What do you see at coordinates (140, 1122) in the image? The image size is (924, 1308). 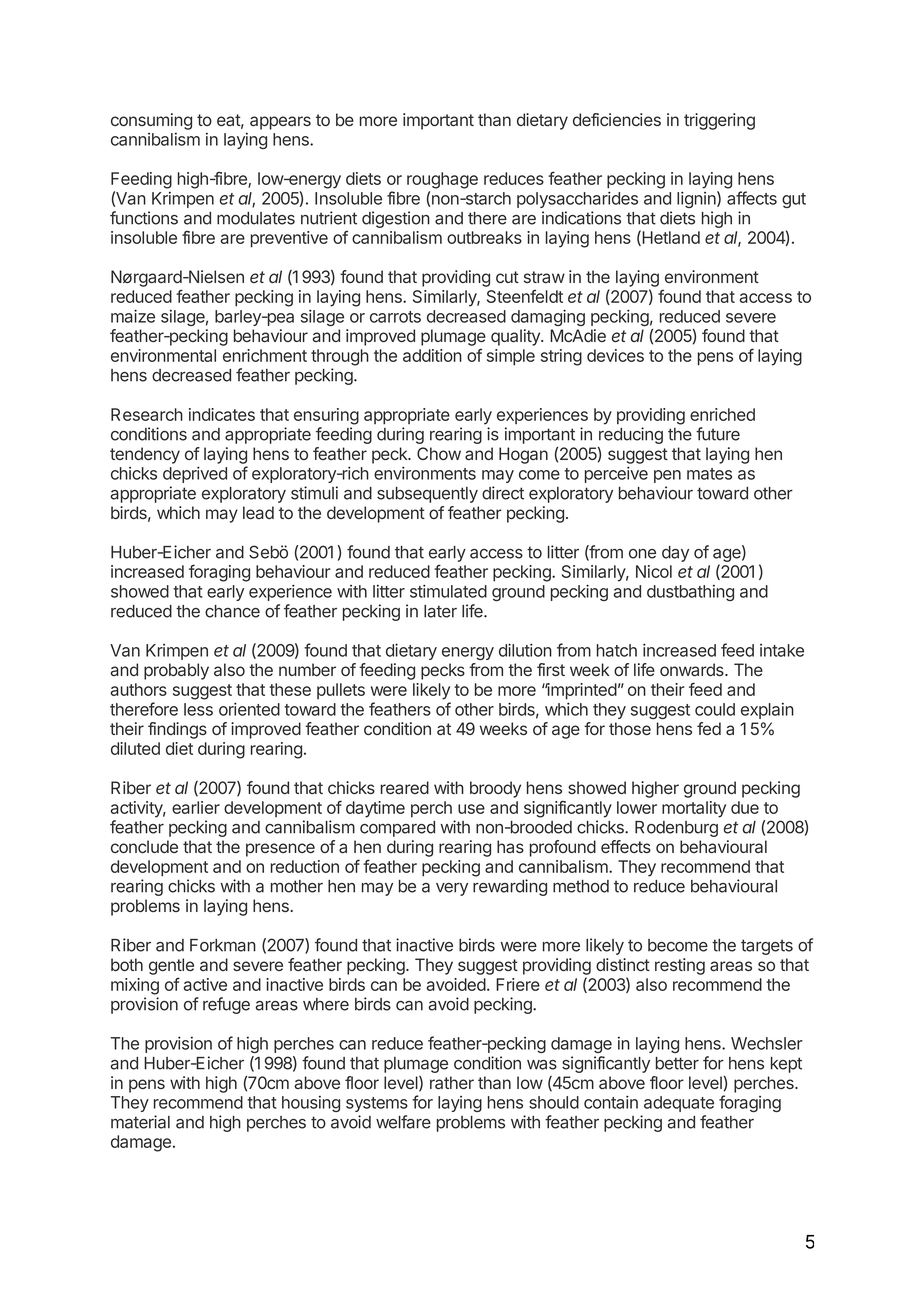 I see `material` at bounding box center [140, 1122].
